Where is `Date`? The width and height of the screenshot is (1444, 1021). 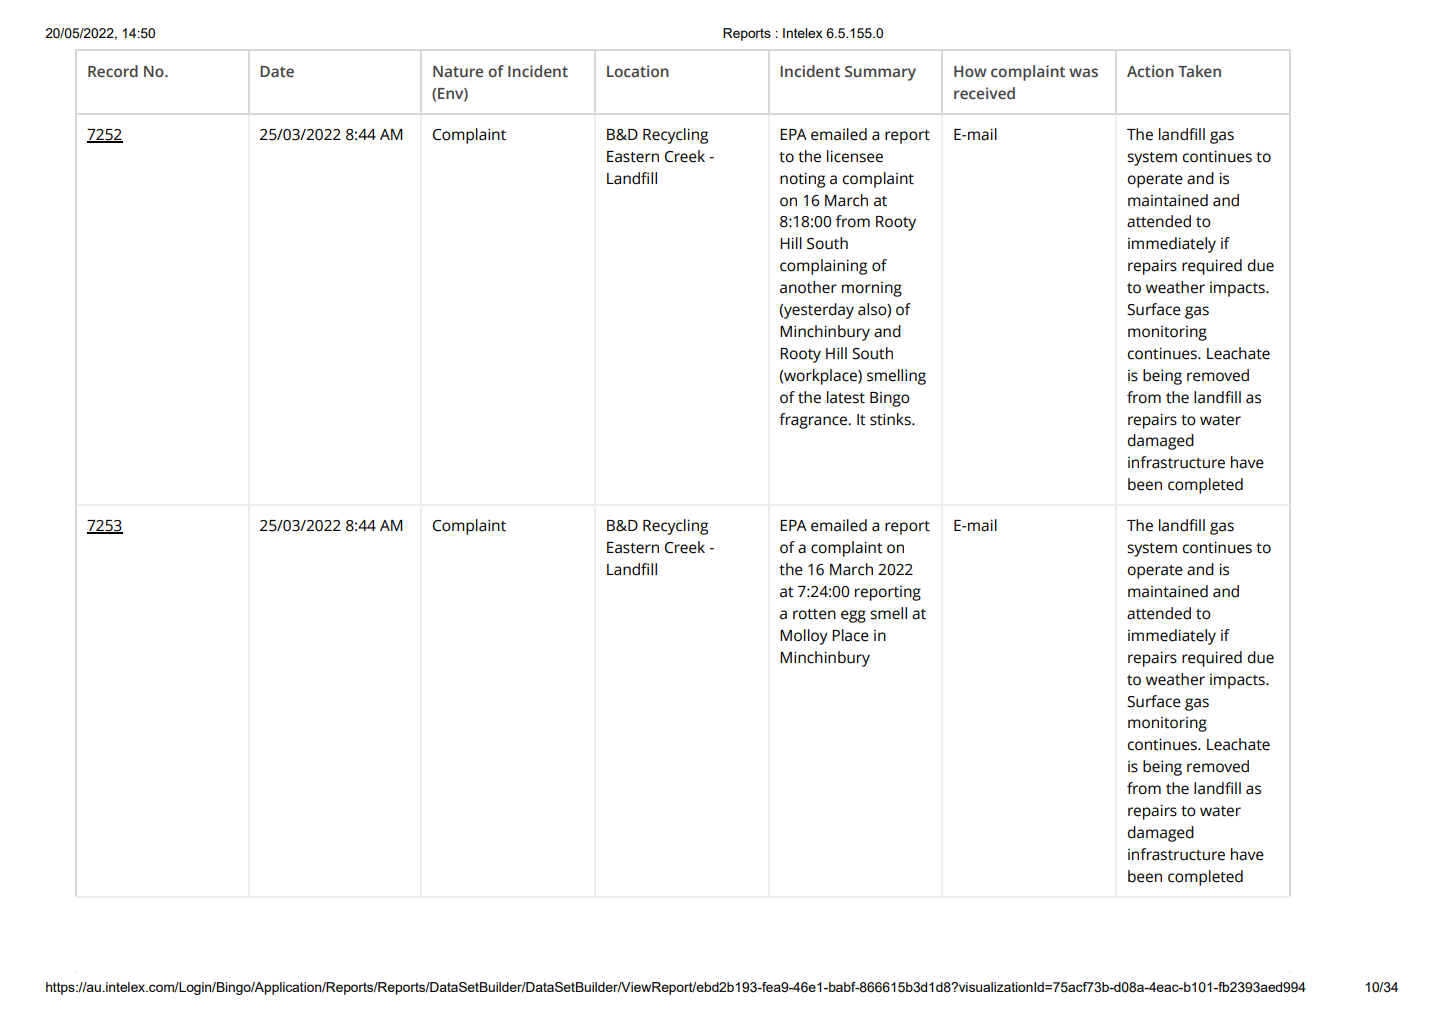
Date is located at coordinates (277, 71).
